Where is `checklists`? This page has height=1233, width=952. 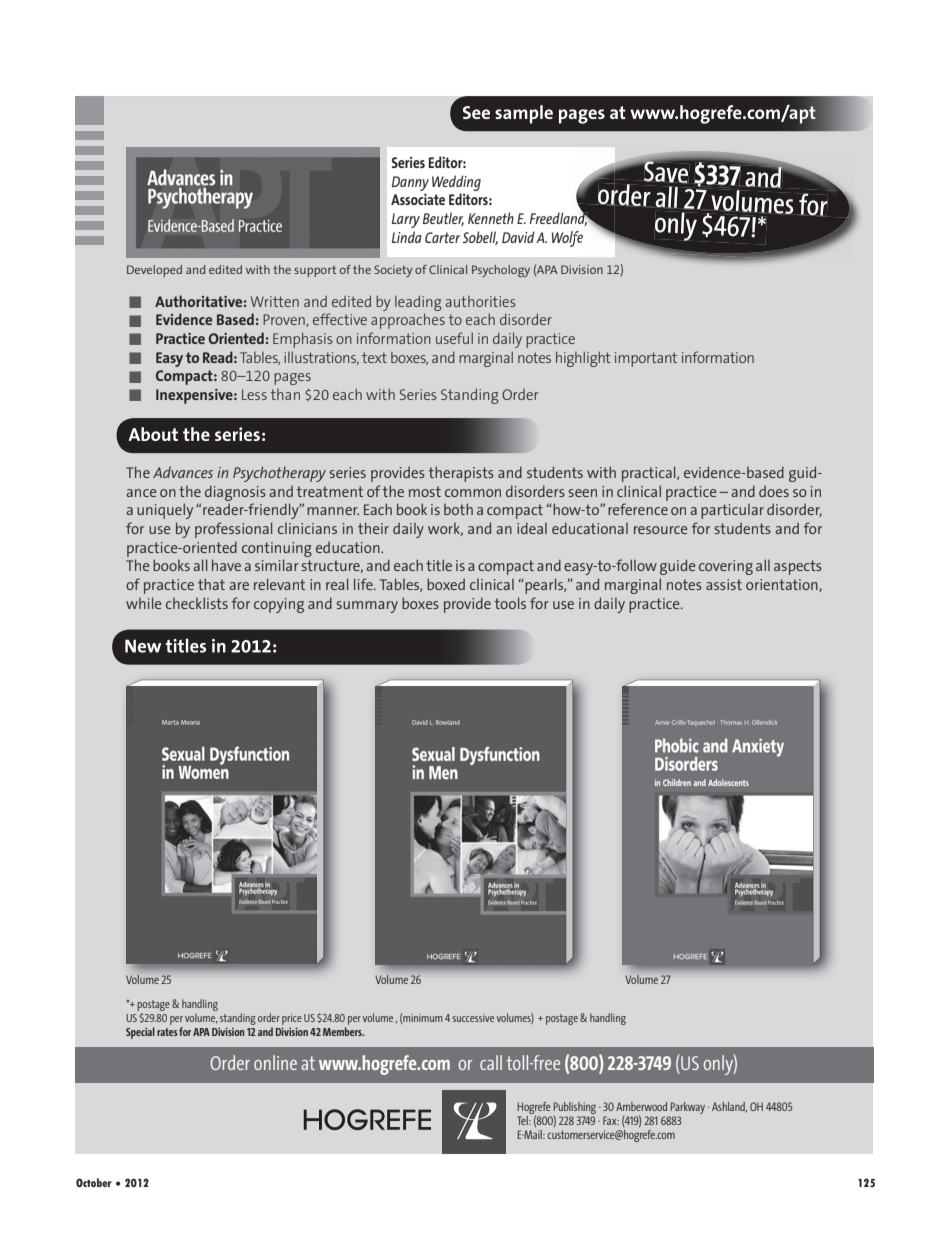
checklists is located at coordinates (197, 603).
